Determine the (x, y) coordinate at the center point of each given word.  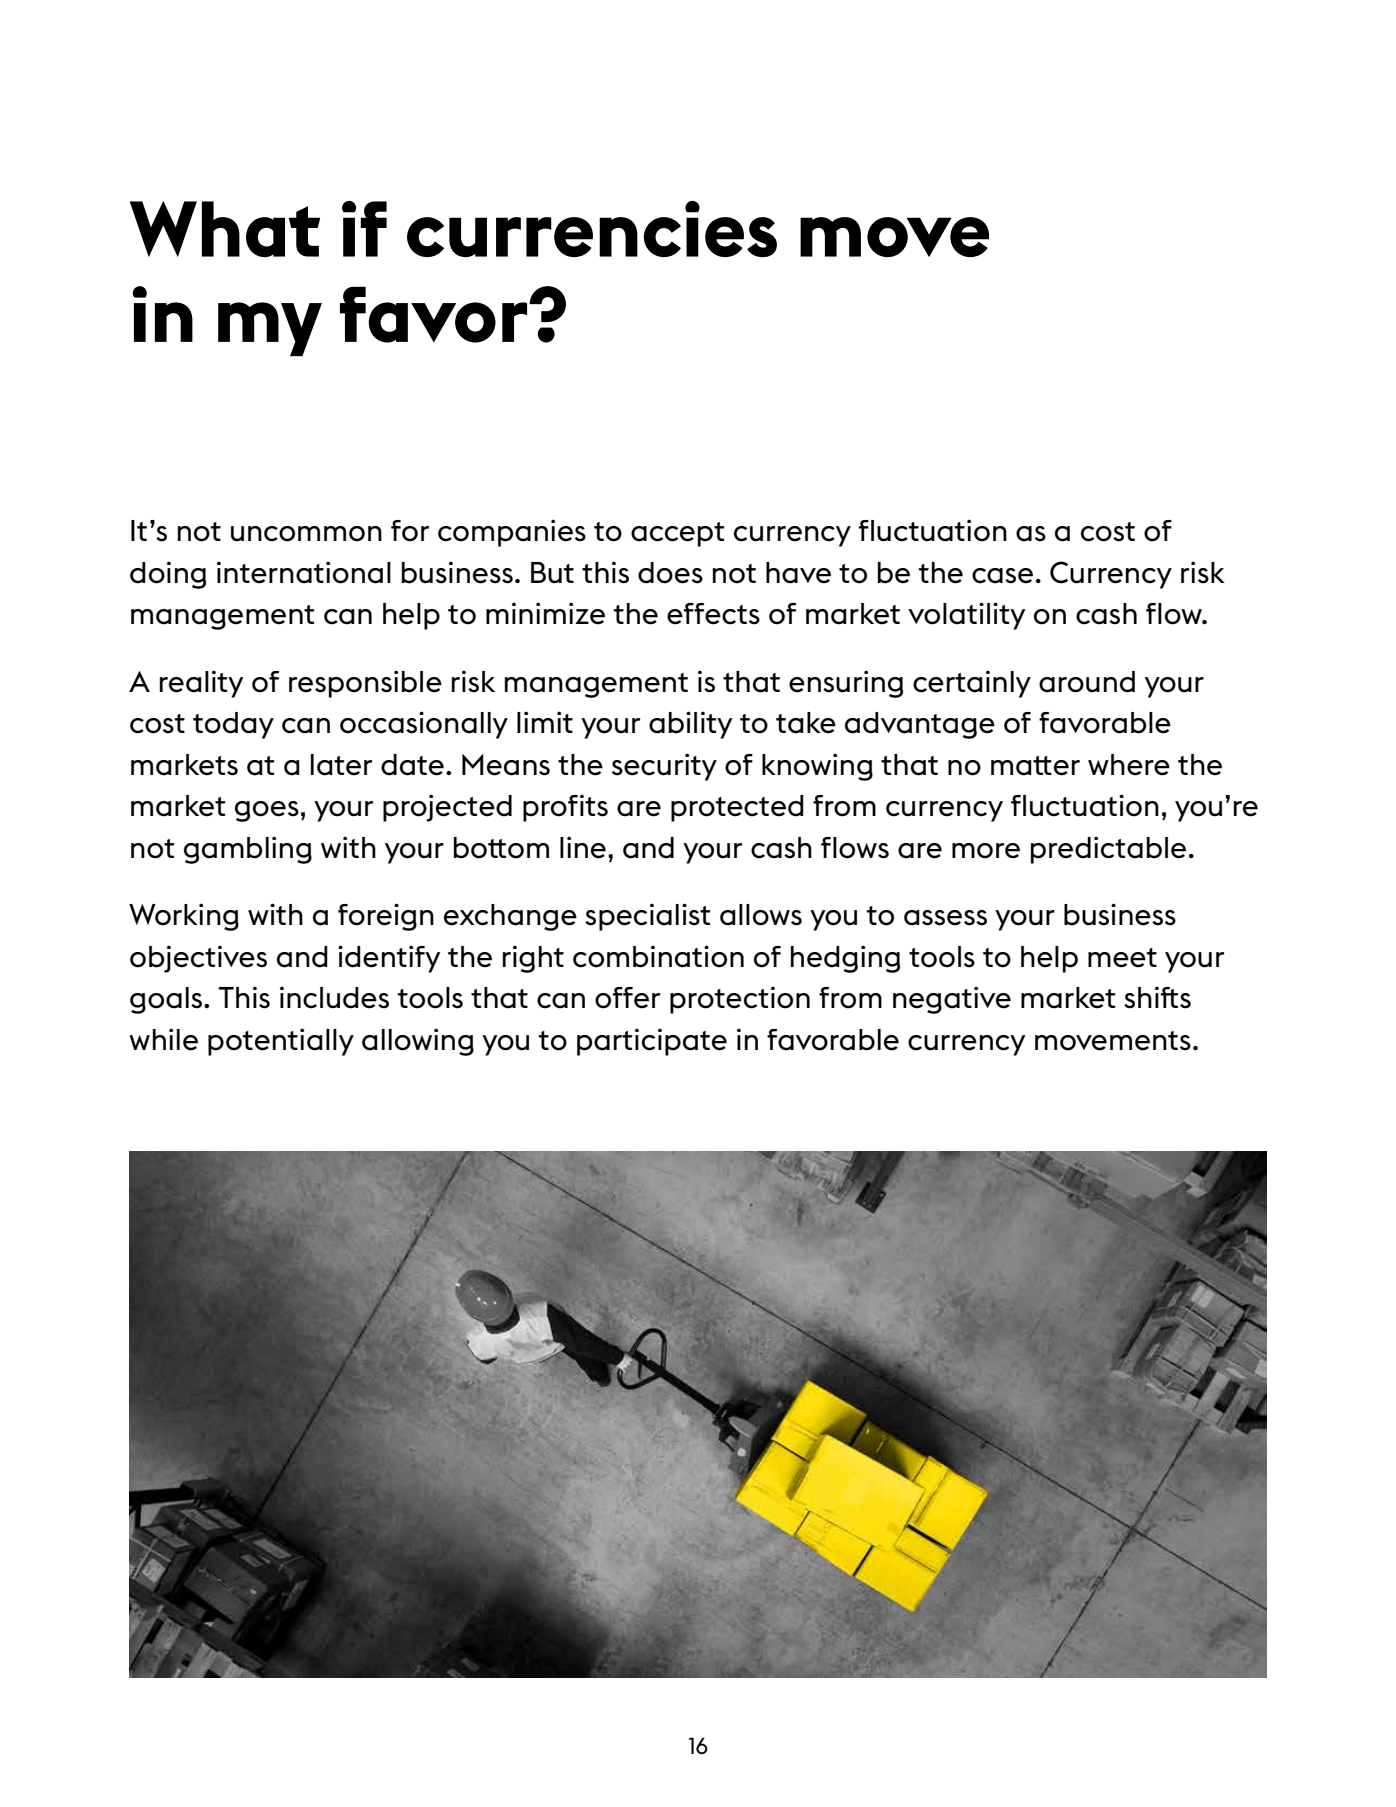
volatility (967, 616)
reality (202, 684)
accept (678, 534)
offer (627, 998)
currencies (592, 229)
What (225, 229)
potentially (281, 1042)
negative (952, 1000)
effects (713, 614)
